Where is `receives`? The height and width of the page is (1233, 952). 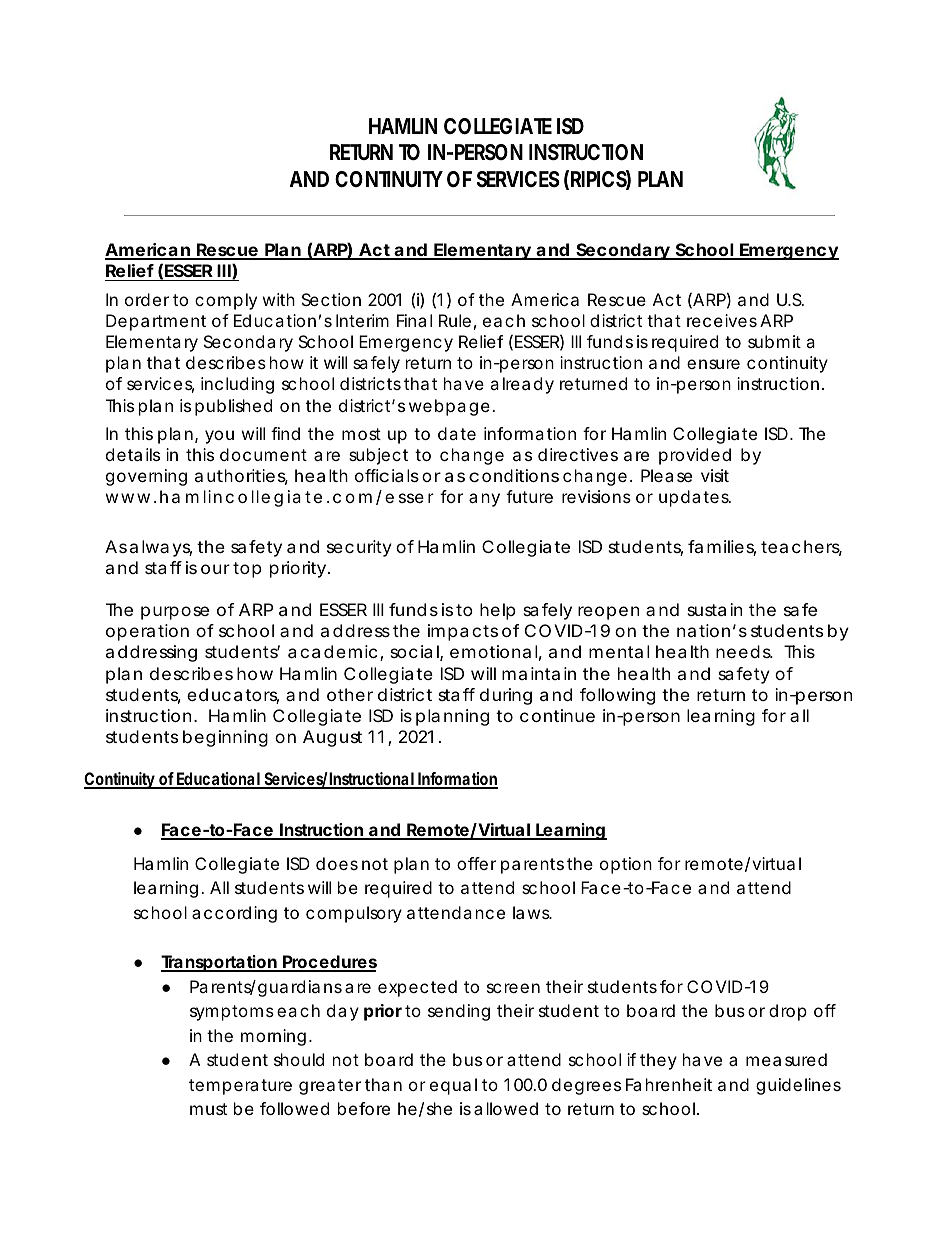 receives is located at coordinates (722, 320).
